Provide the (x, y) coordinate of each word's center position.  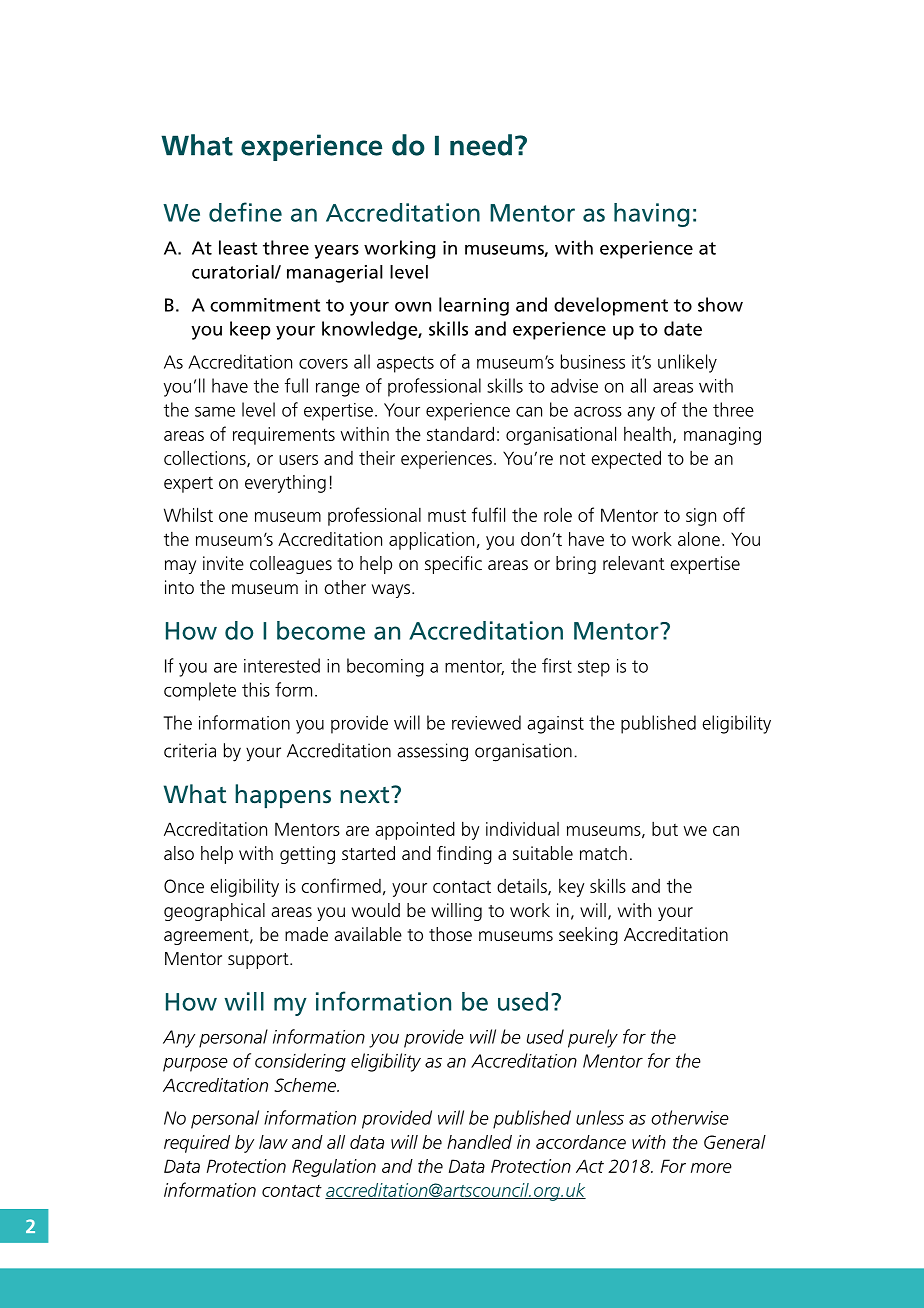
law (273, 1142)
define (245, 212)
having (651, 215)
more (711, 1168)
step (594, 668)
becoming (385, 667)
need (481, 145)
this (256, 689)
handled (479, 1142)
